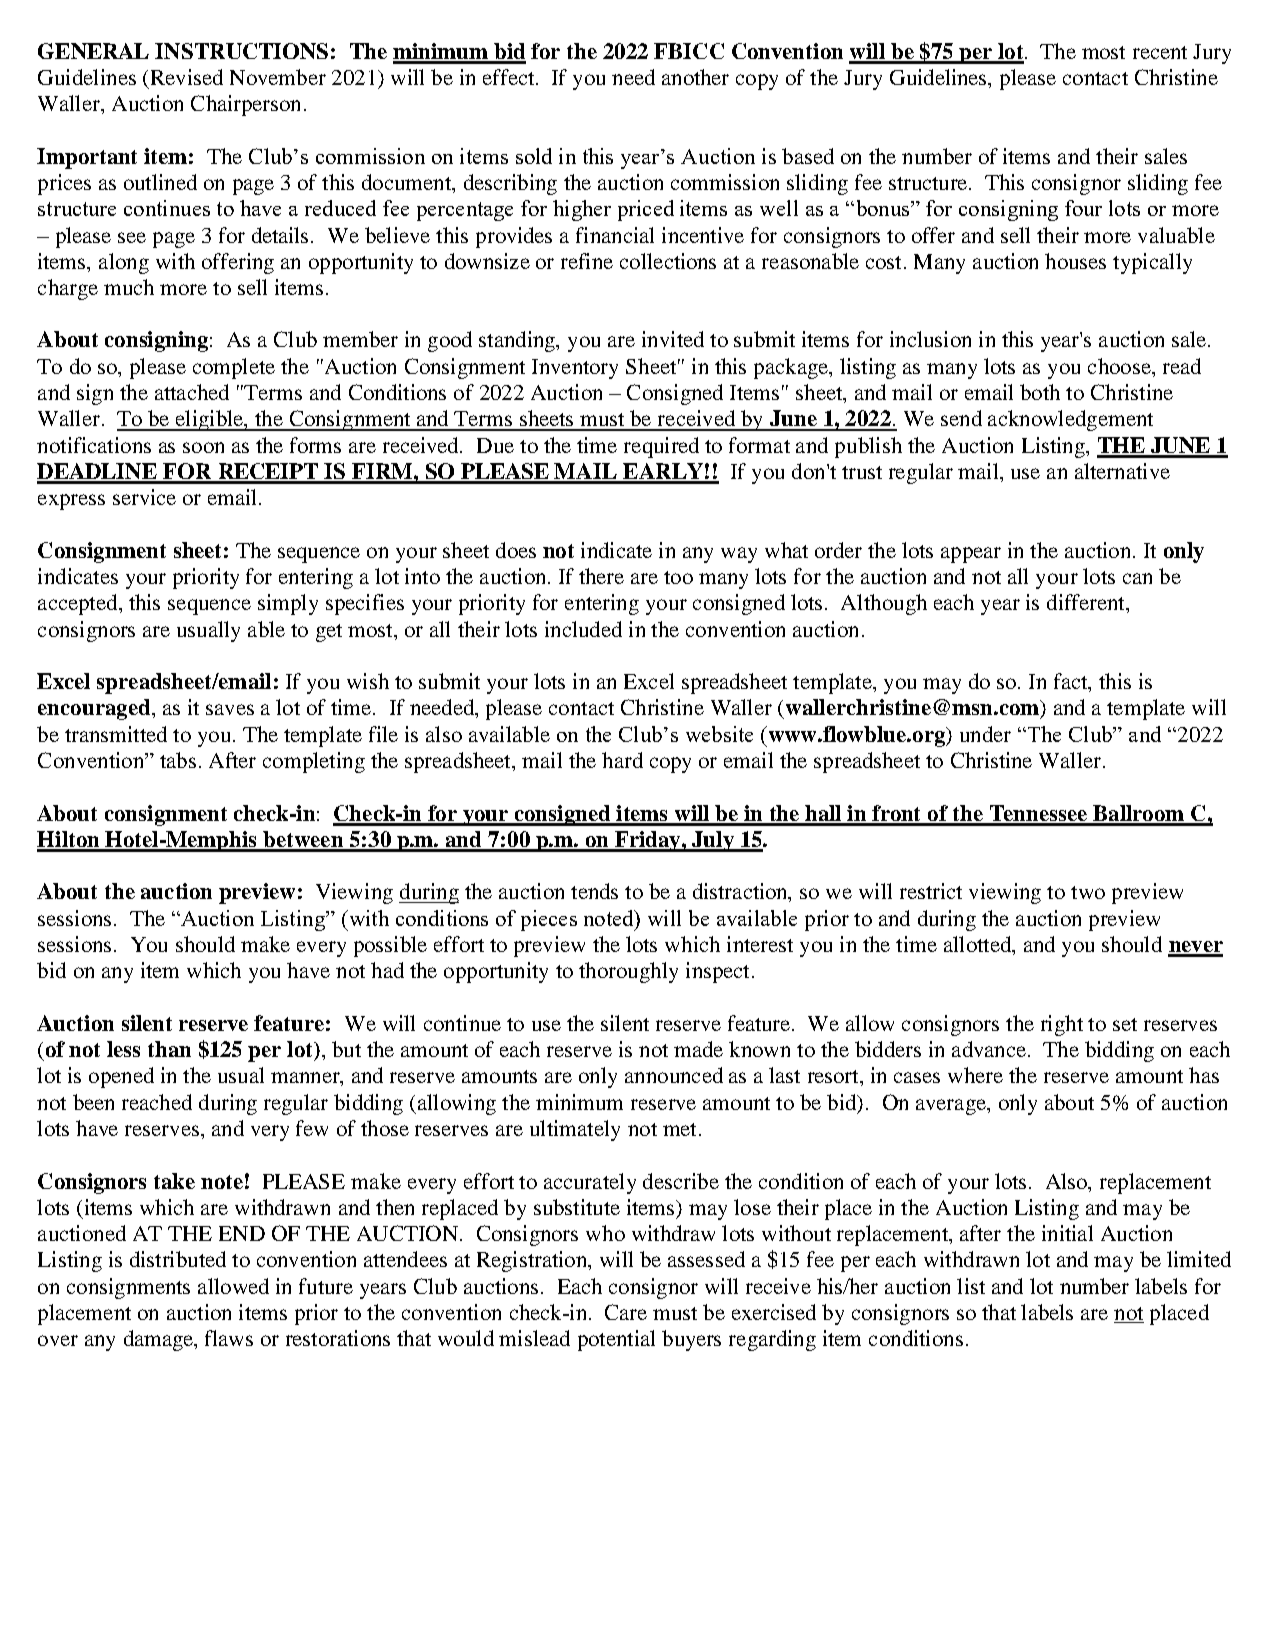 The image size is (1271, 1645). What do you see at coordinates (229, 1338) in the screenshot?
I see `flaws` at bounding box center [229, 1338].
